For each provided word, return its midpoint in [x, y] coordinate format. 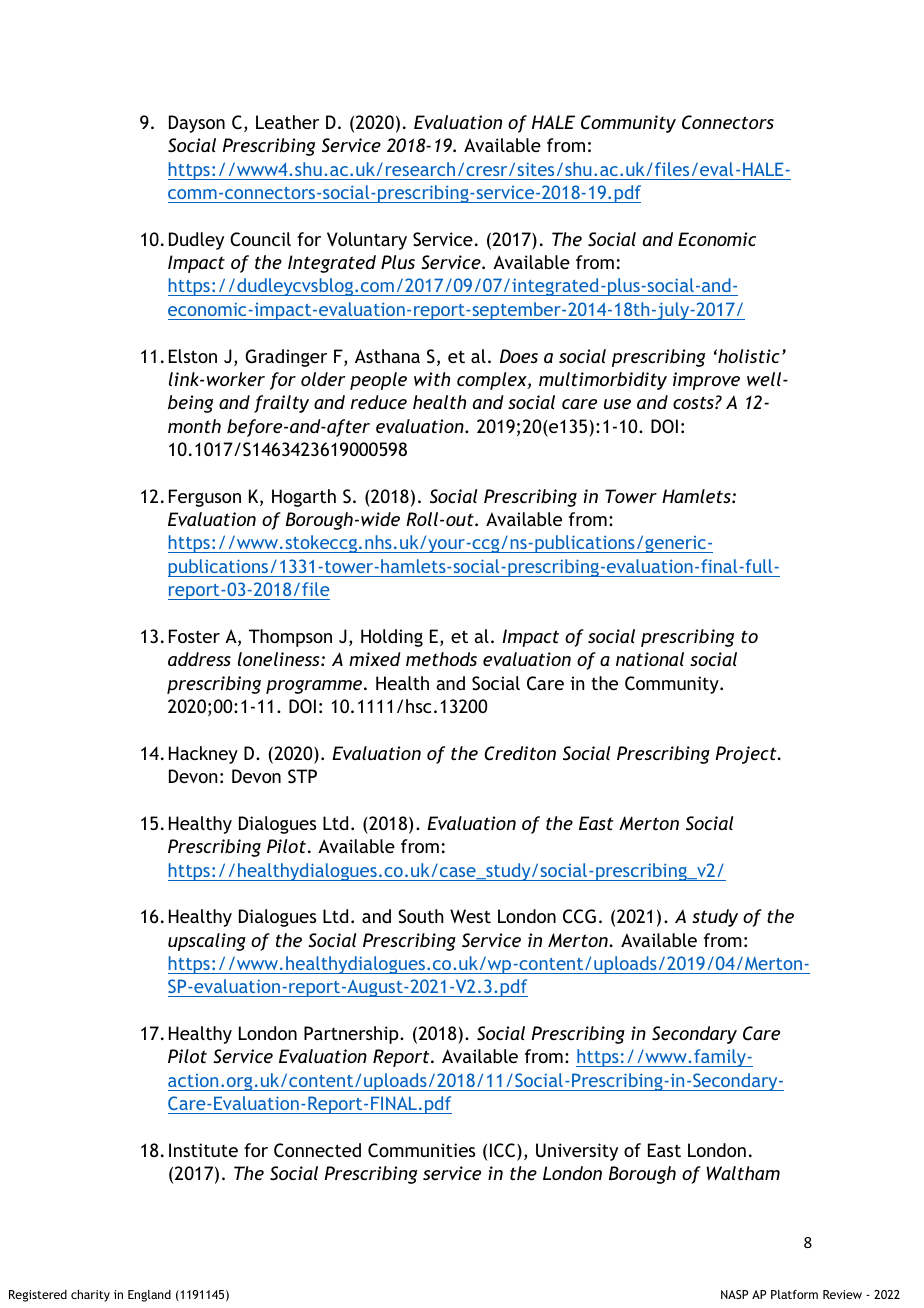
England [149, 1296]
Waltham [743, 1173]
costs [694, 402]
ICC [504, 1151]
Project [747, 755]
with [432, 379]
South [421, 916]
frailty [281, 404]
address [199, 659]
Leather [287, 122]
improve [706, 381]
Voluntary [367, 241]
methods [441, 659]
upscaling [207, 942]
